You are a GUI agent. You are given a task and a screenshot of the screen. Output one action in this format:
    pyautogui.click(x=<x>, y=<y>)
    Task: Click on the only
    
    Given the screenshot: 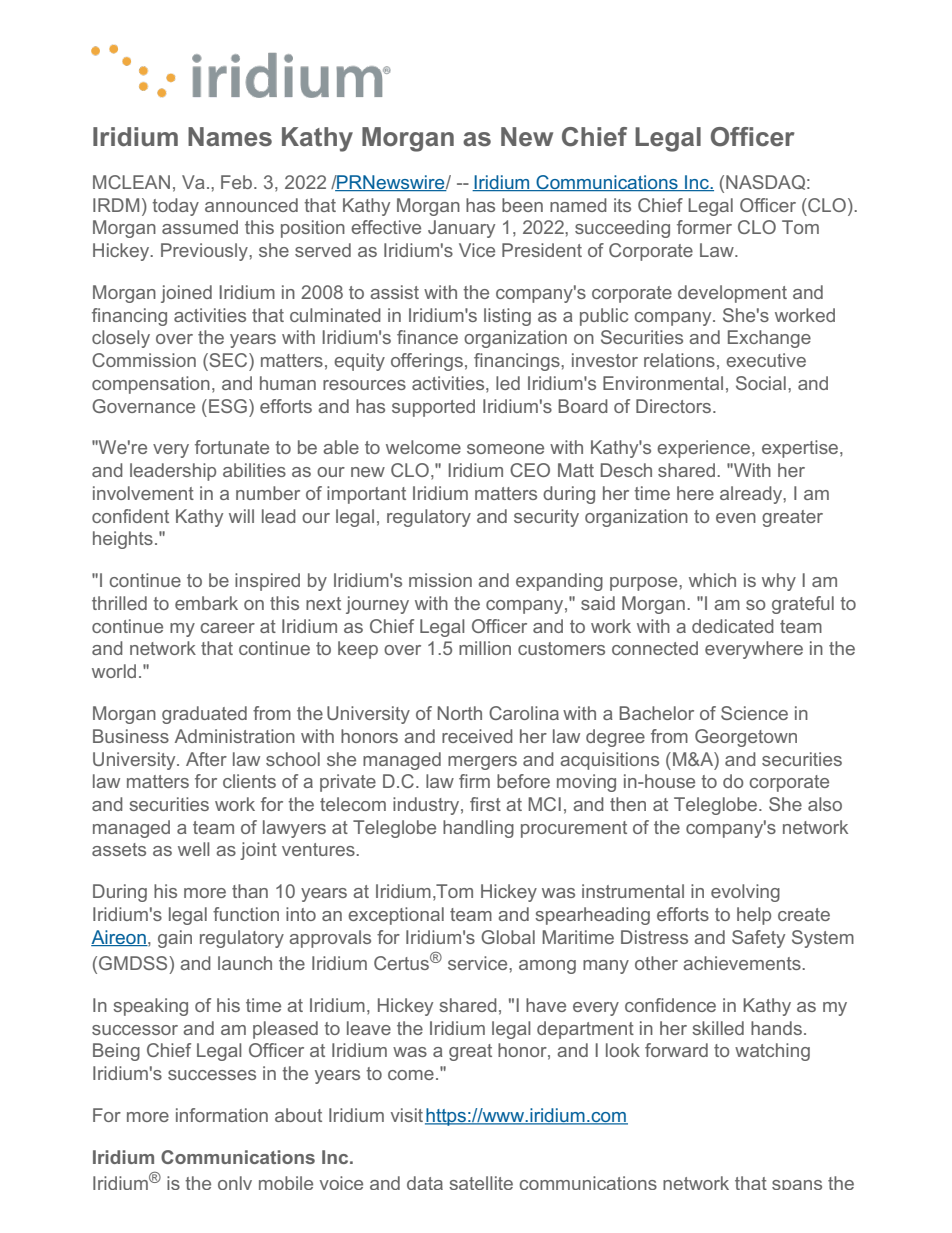 What is the action you would take?
    pyautogui.click(x=235, y=1183)
